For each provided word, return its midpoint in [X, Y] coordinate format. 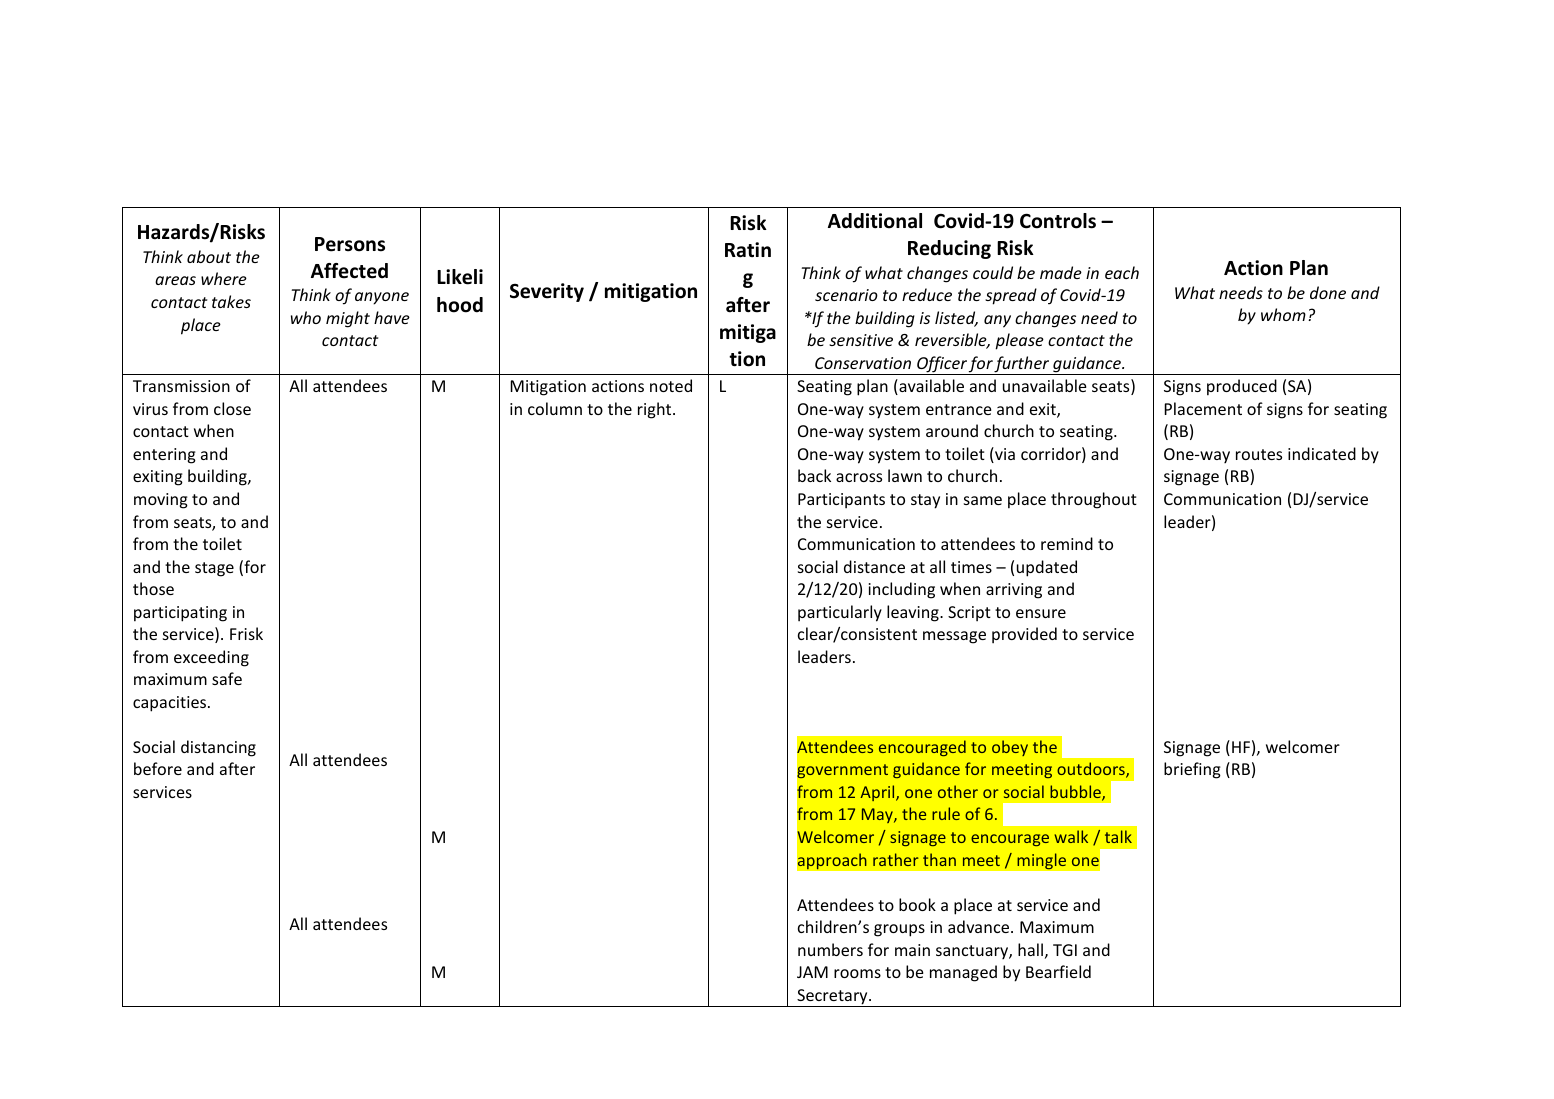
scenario [846, 295]
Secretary [832, 998]
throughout [1094, 500]
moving [161, 501]
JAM [812, 972]
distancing [218, 748]
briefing [1192, 770]
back [814, 475]
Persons [350, 244]
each [1122, 272]
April [878, 793]
